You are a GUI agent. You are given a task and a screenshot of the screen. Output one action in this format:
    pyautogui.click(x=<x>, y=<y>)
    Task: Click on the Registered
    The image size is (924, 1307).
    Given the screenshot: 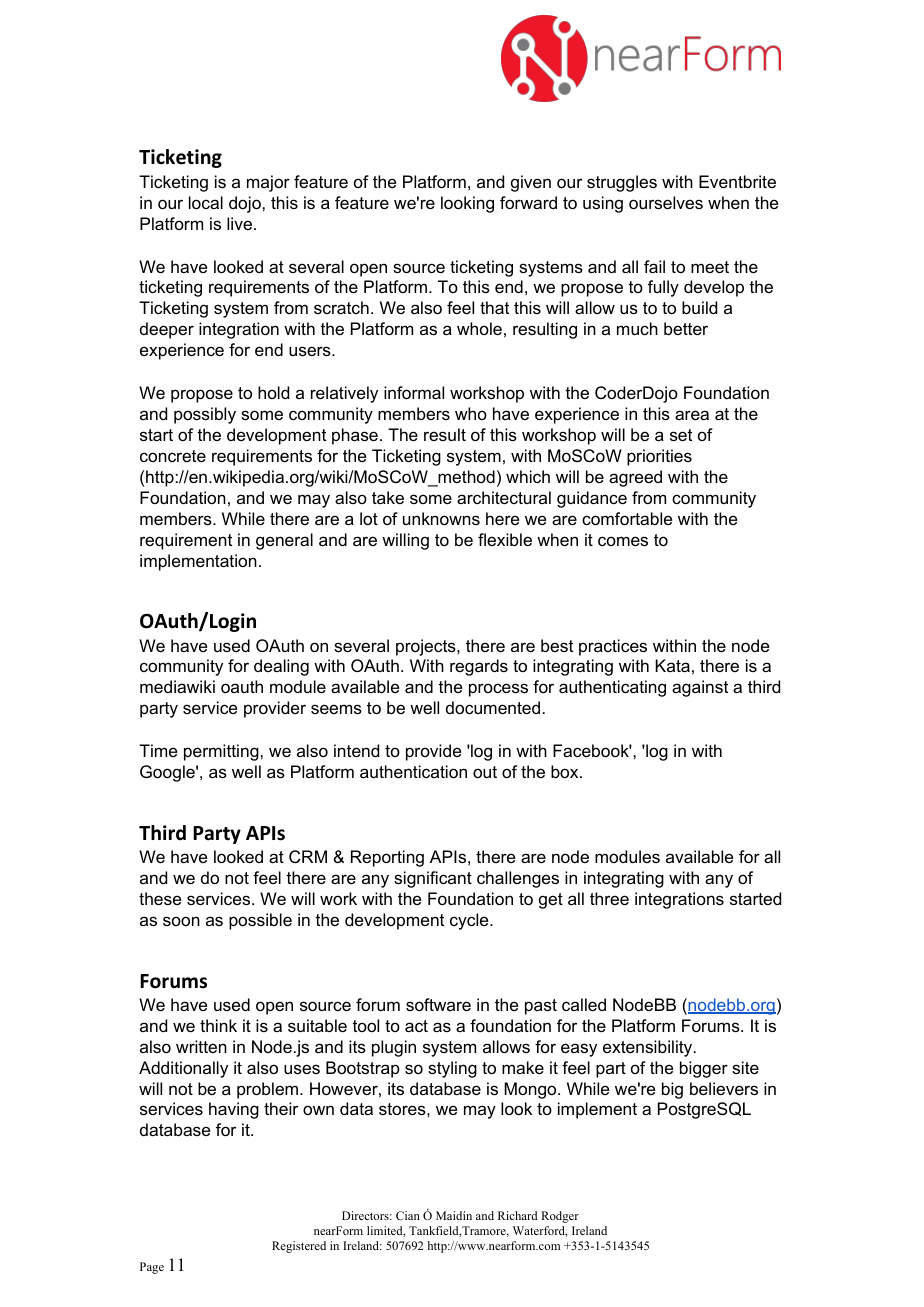 What is the action you would take?
    pyautogui.click(x=299, y=1247)
